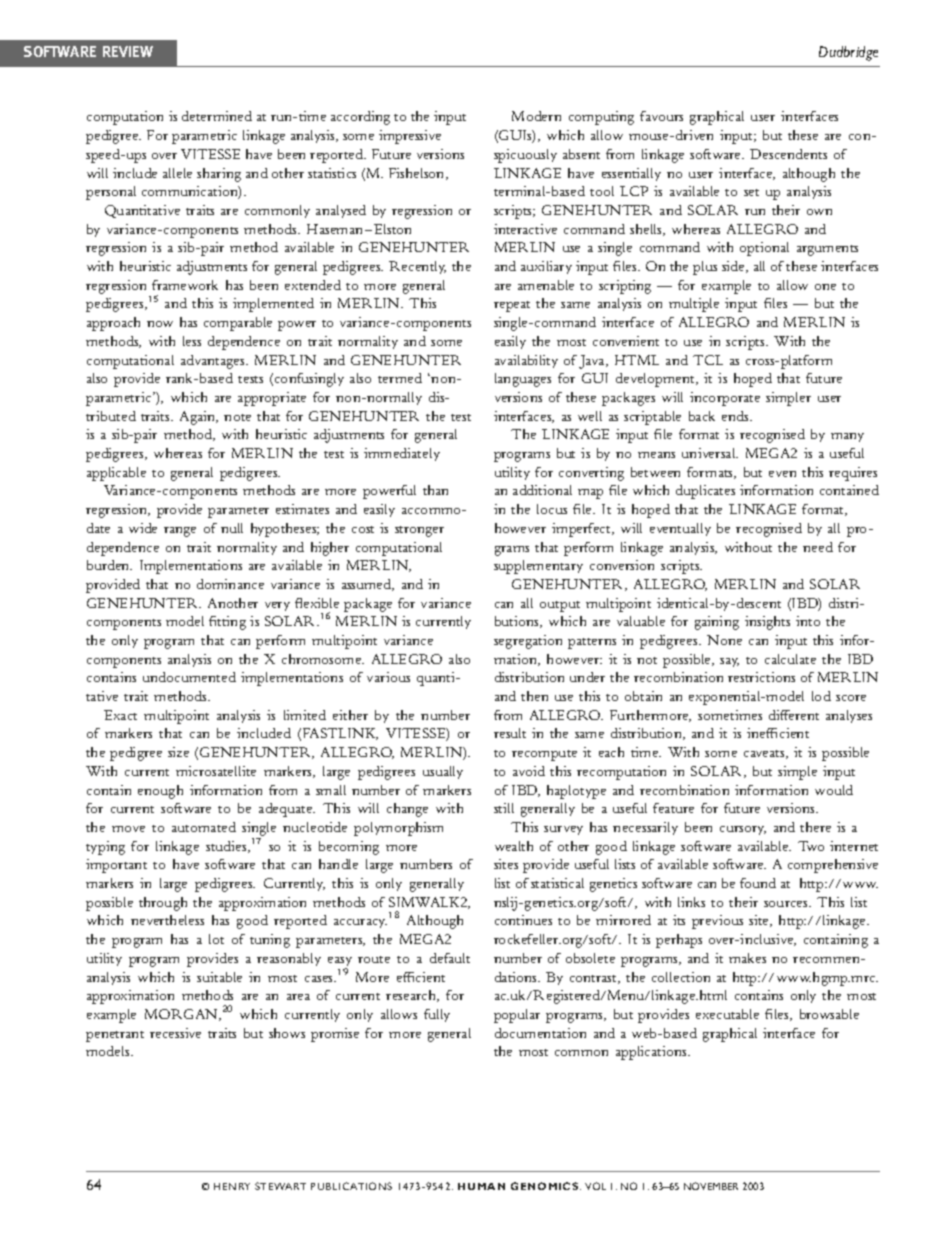 Image resolution: width=952 pixels, height=1237 pixels. What do you see at coordinates (788, 154) in the image?
I see `Descendents` at bounding box center [788, 154].
